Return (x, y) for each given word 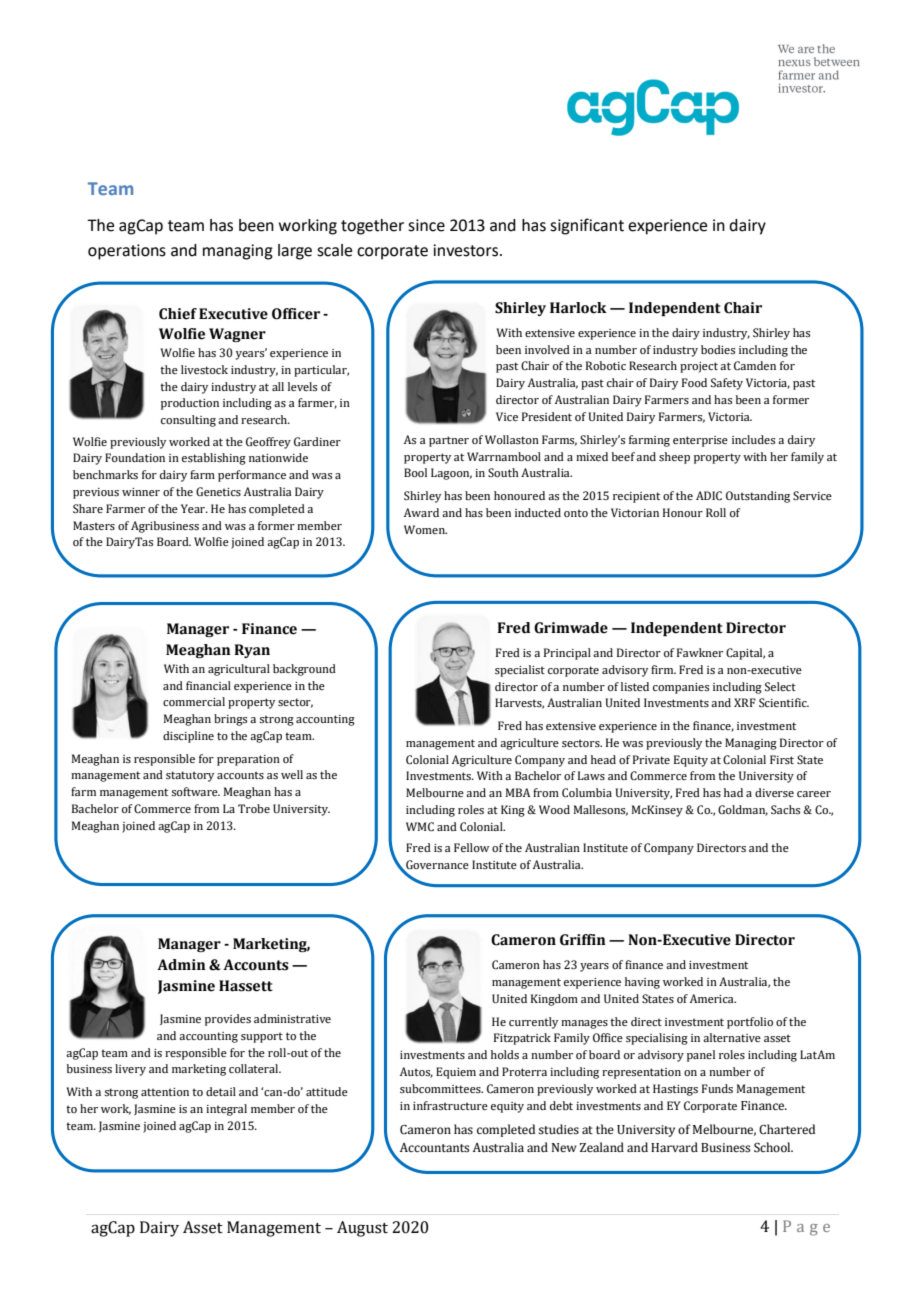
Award (421, 512)
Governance (436, 865)
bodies (718, 349)
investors (465, 250)
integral (226, 1110)
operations (127, 252)
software (195, 791)
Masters (94, 525)
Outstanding (758, 497)
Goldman (743, 810)
